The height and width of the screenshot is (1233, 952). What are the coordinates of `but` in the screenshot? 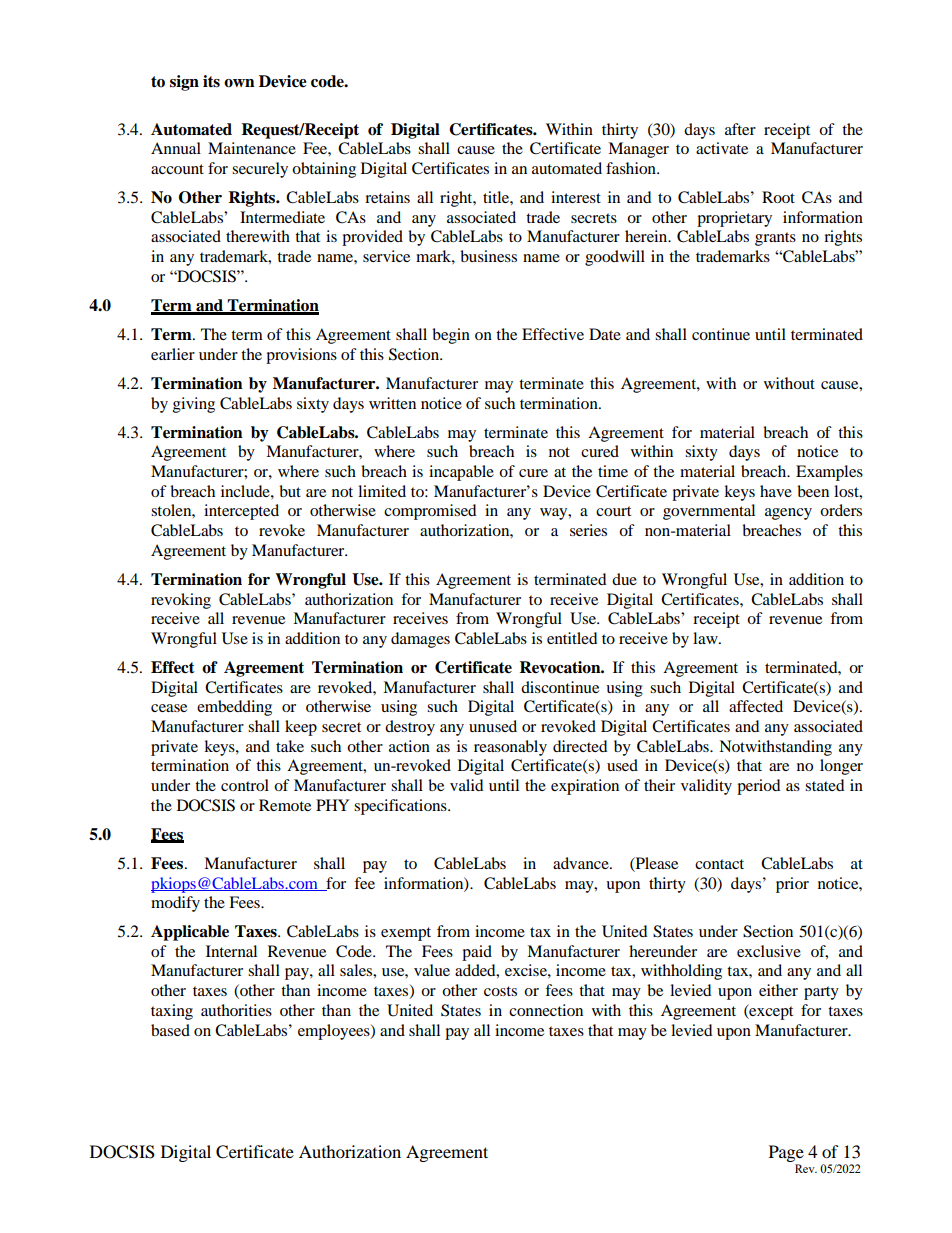 It's located at (290, 491).
